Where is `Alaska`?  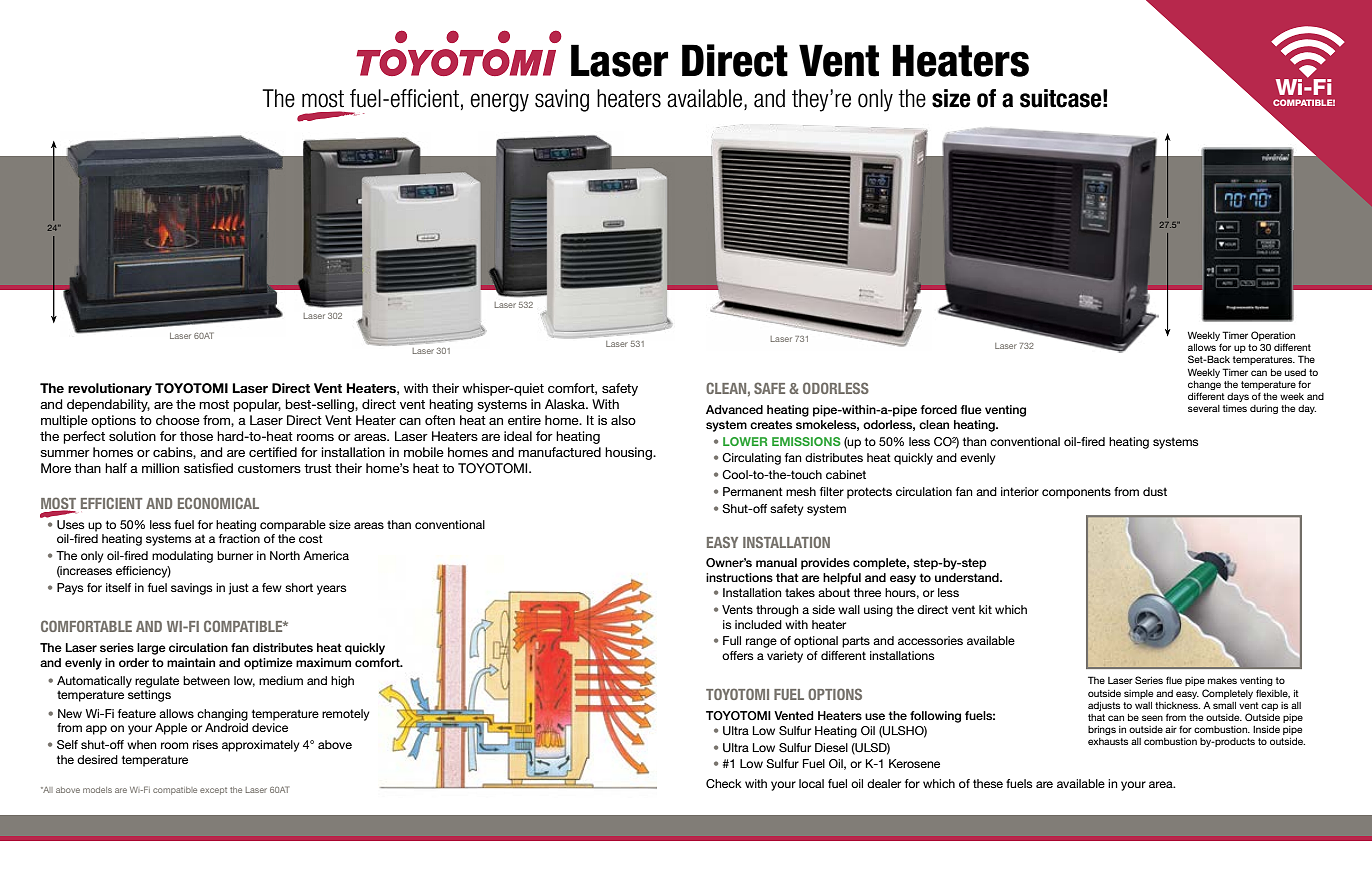
Alaska is located at coordinates (566, 404).
